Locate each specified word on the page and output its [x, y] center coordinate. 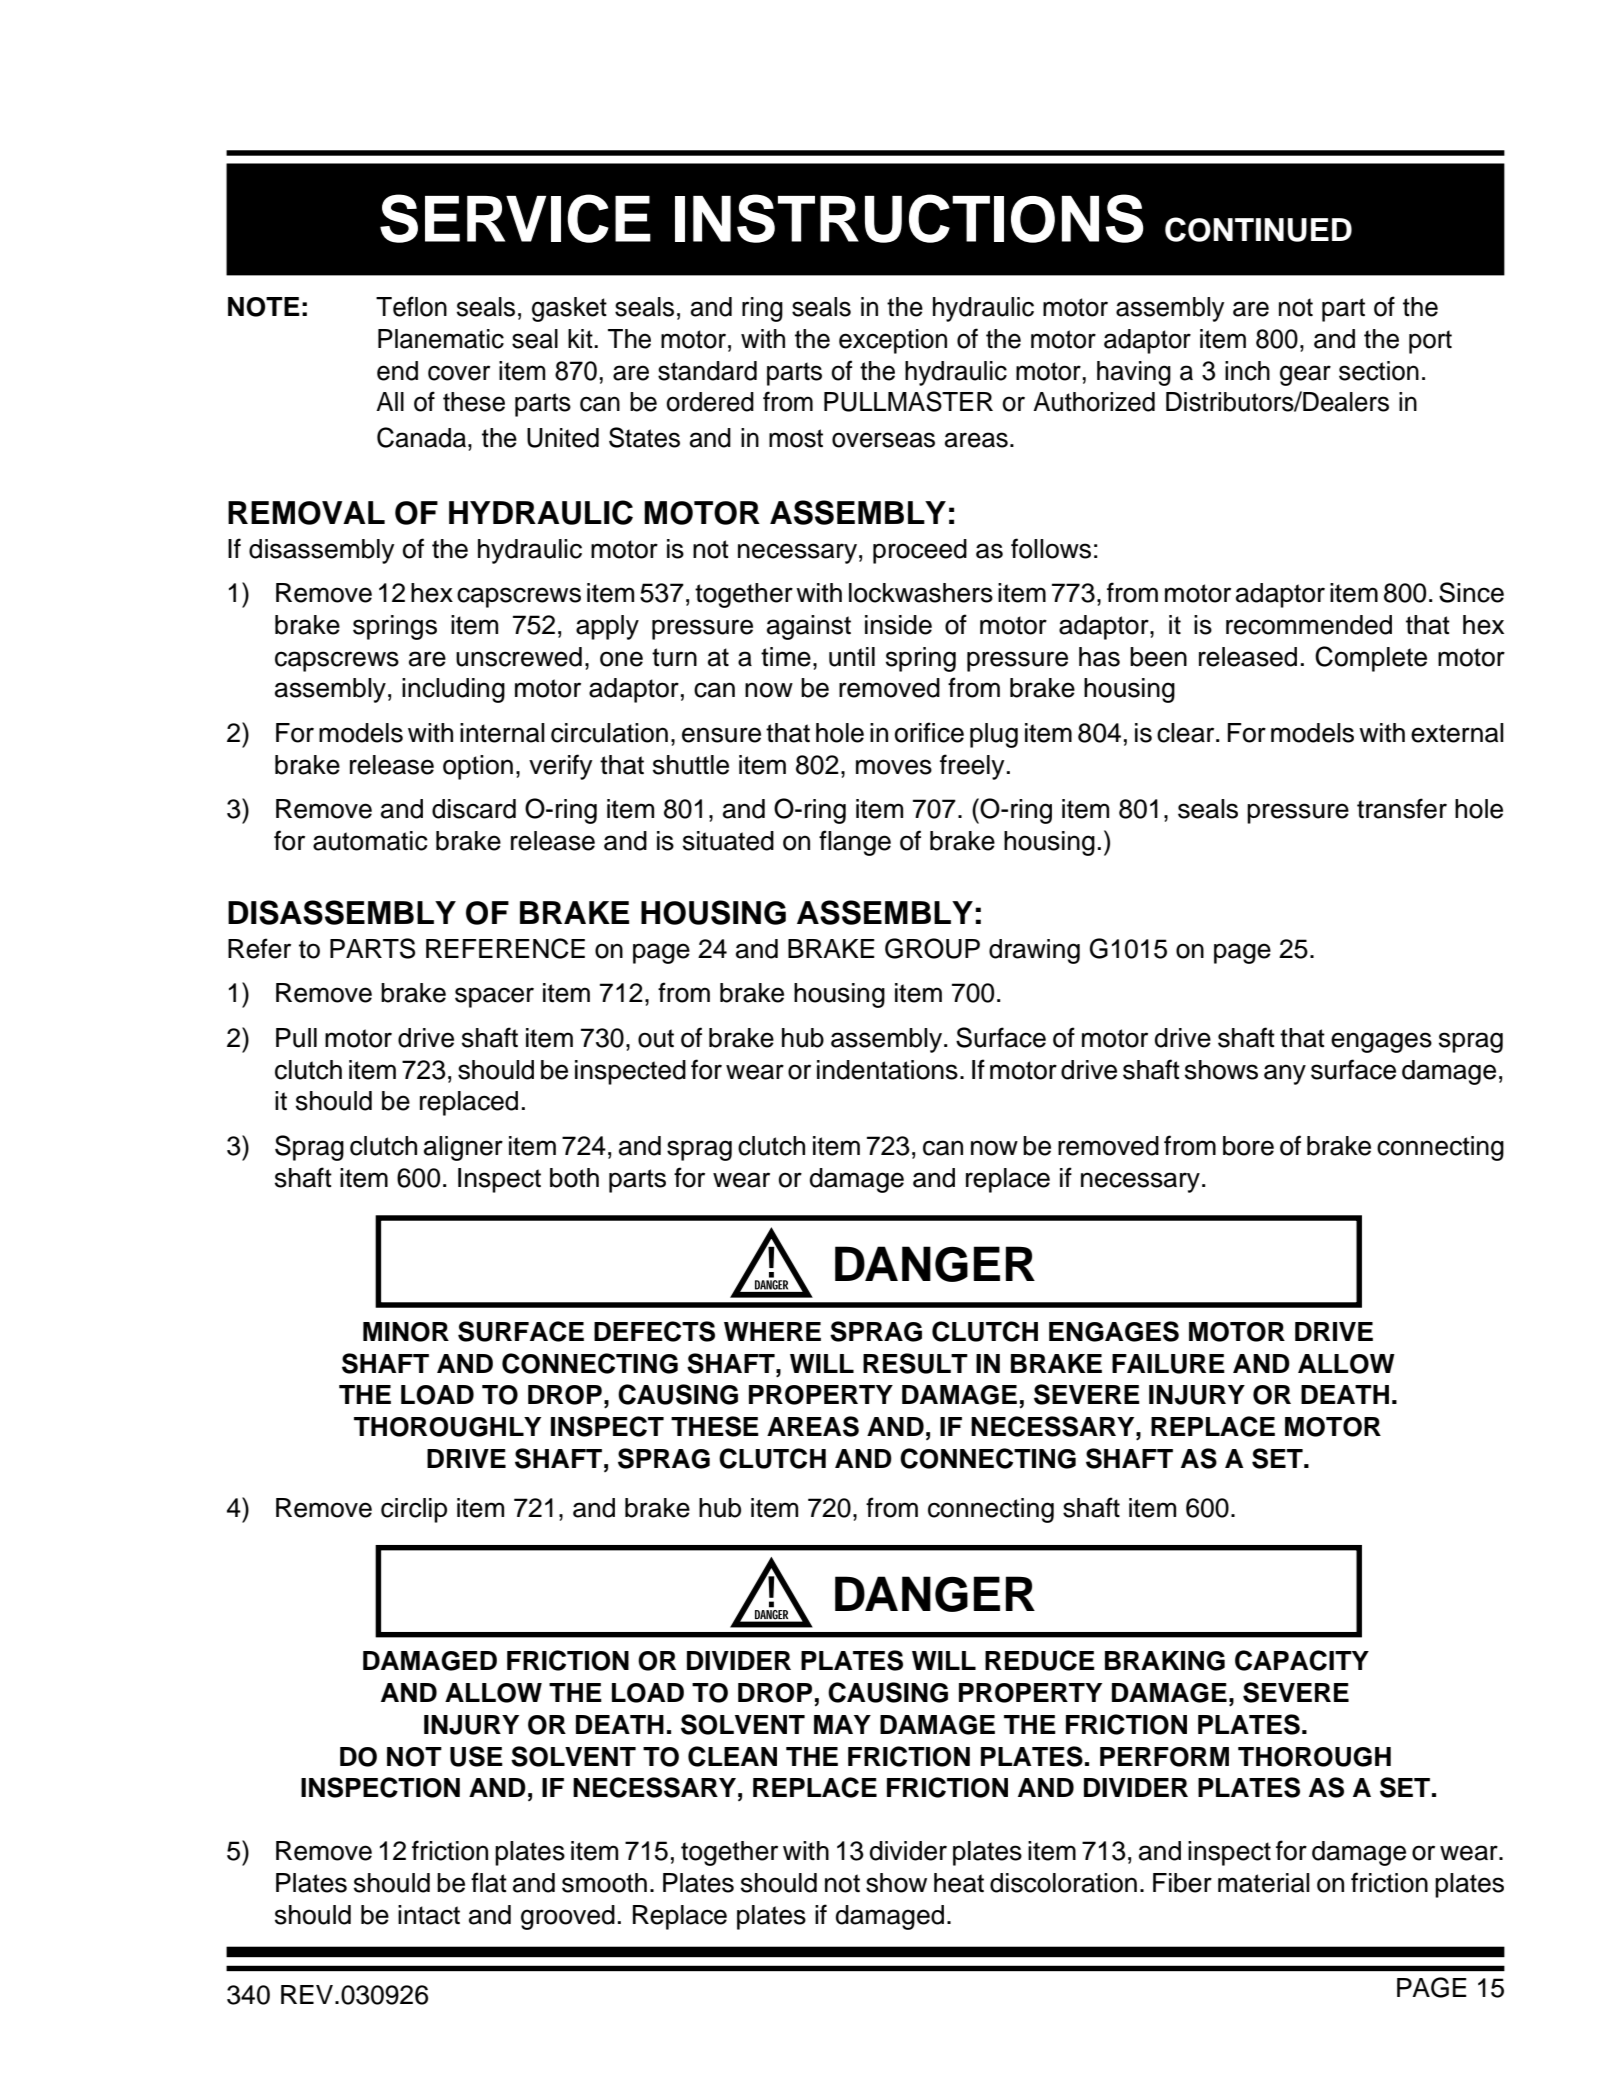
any [1285, 1074]
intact [429, 1915]
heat [959, 1883]
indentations [887, 1070]
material [1264, 1883]
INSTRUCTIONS [909, 218]
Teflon [411, 306]
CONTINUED [1258, 229]
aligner [463, 1148]
